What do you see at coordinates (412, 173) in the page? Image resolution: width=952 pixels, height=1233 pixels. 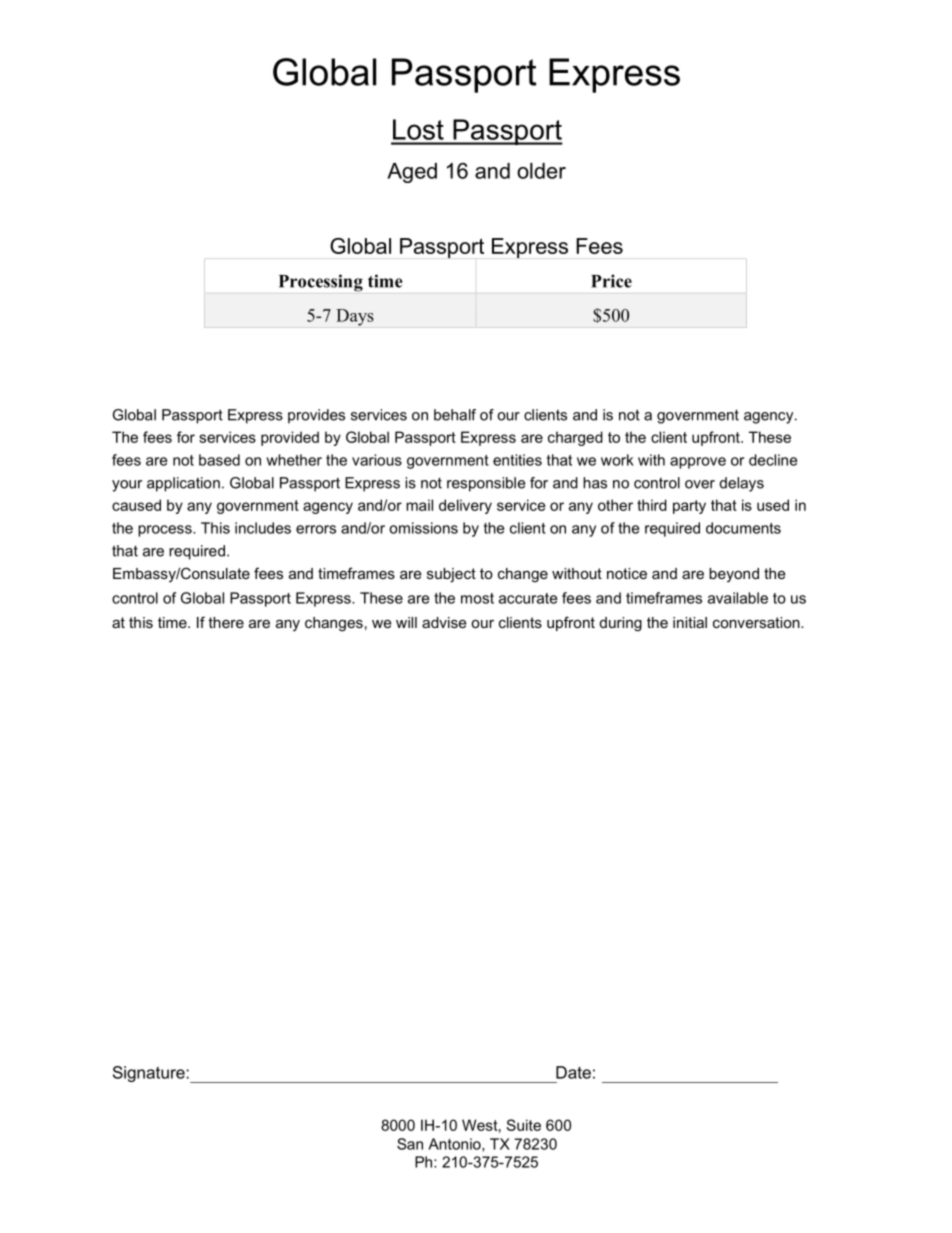 I see `Aged` at bounding box center [412, 173].
